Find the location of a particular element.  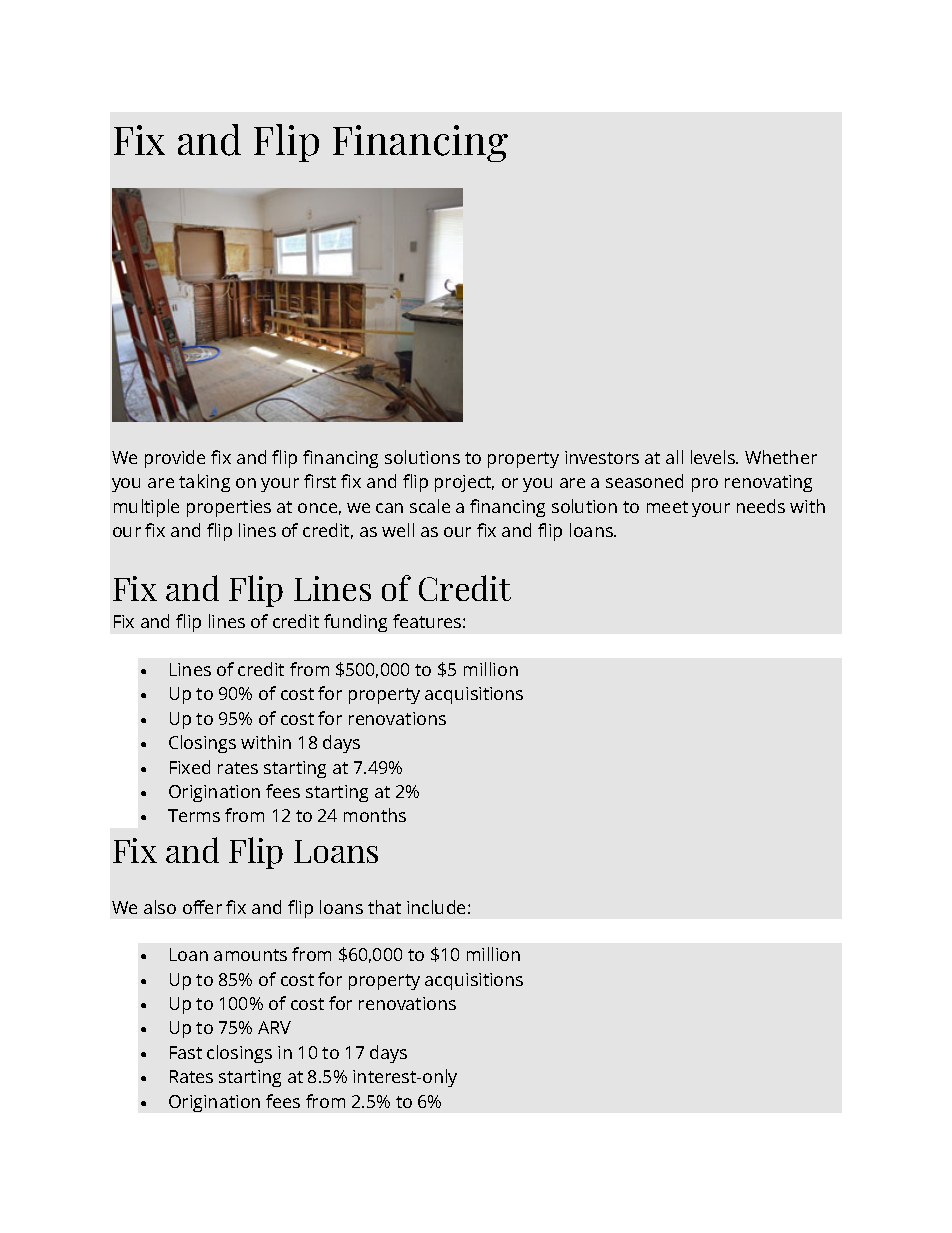

months is located at coordinates (375, 815).
